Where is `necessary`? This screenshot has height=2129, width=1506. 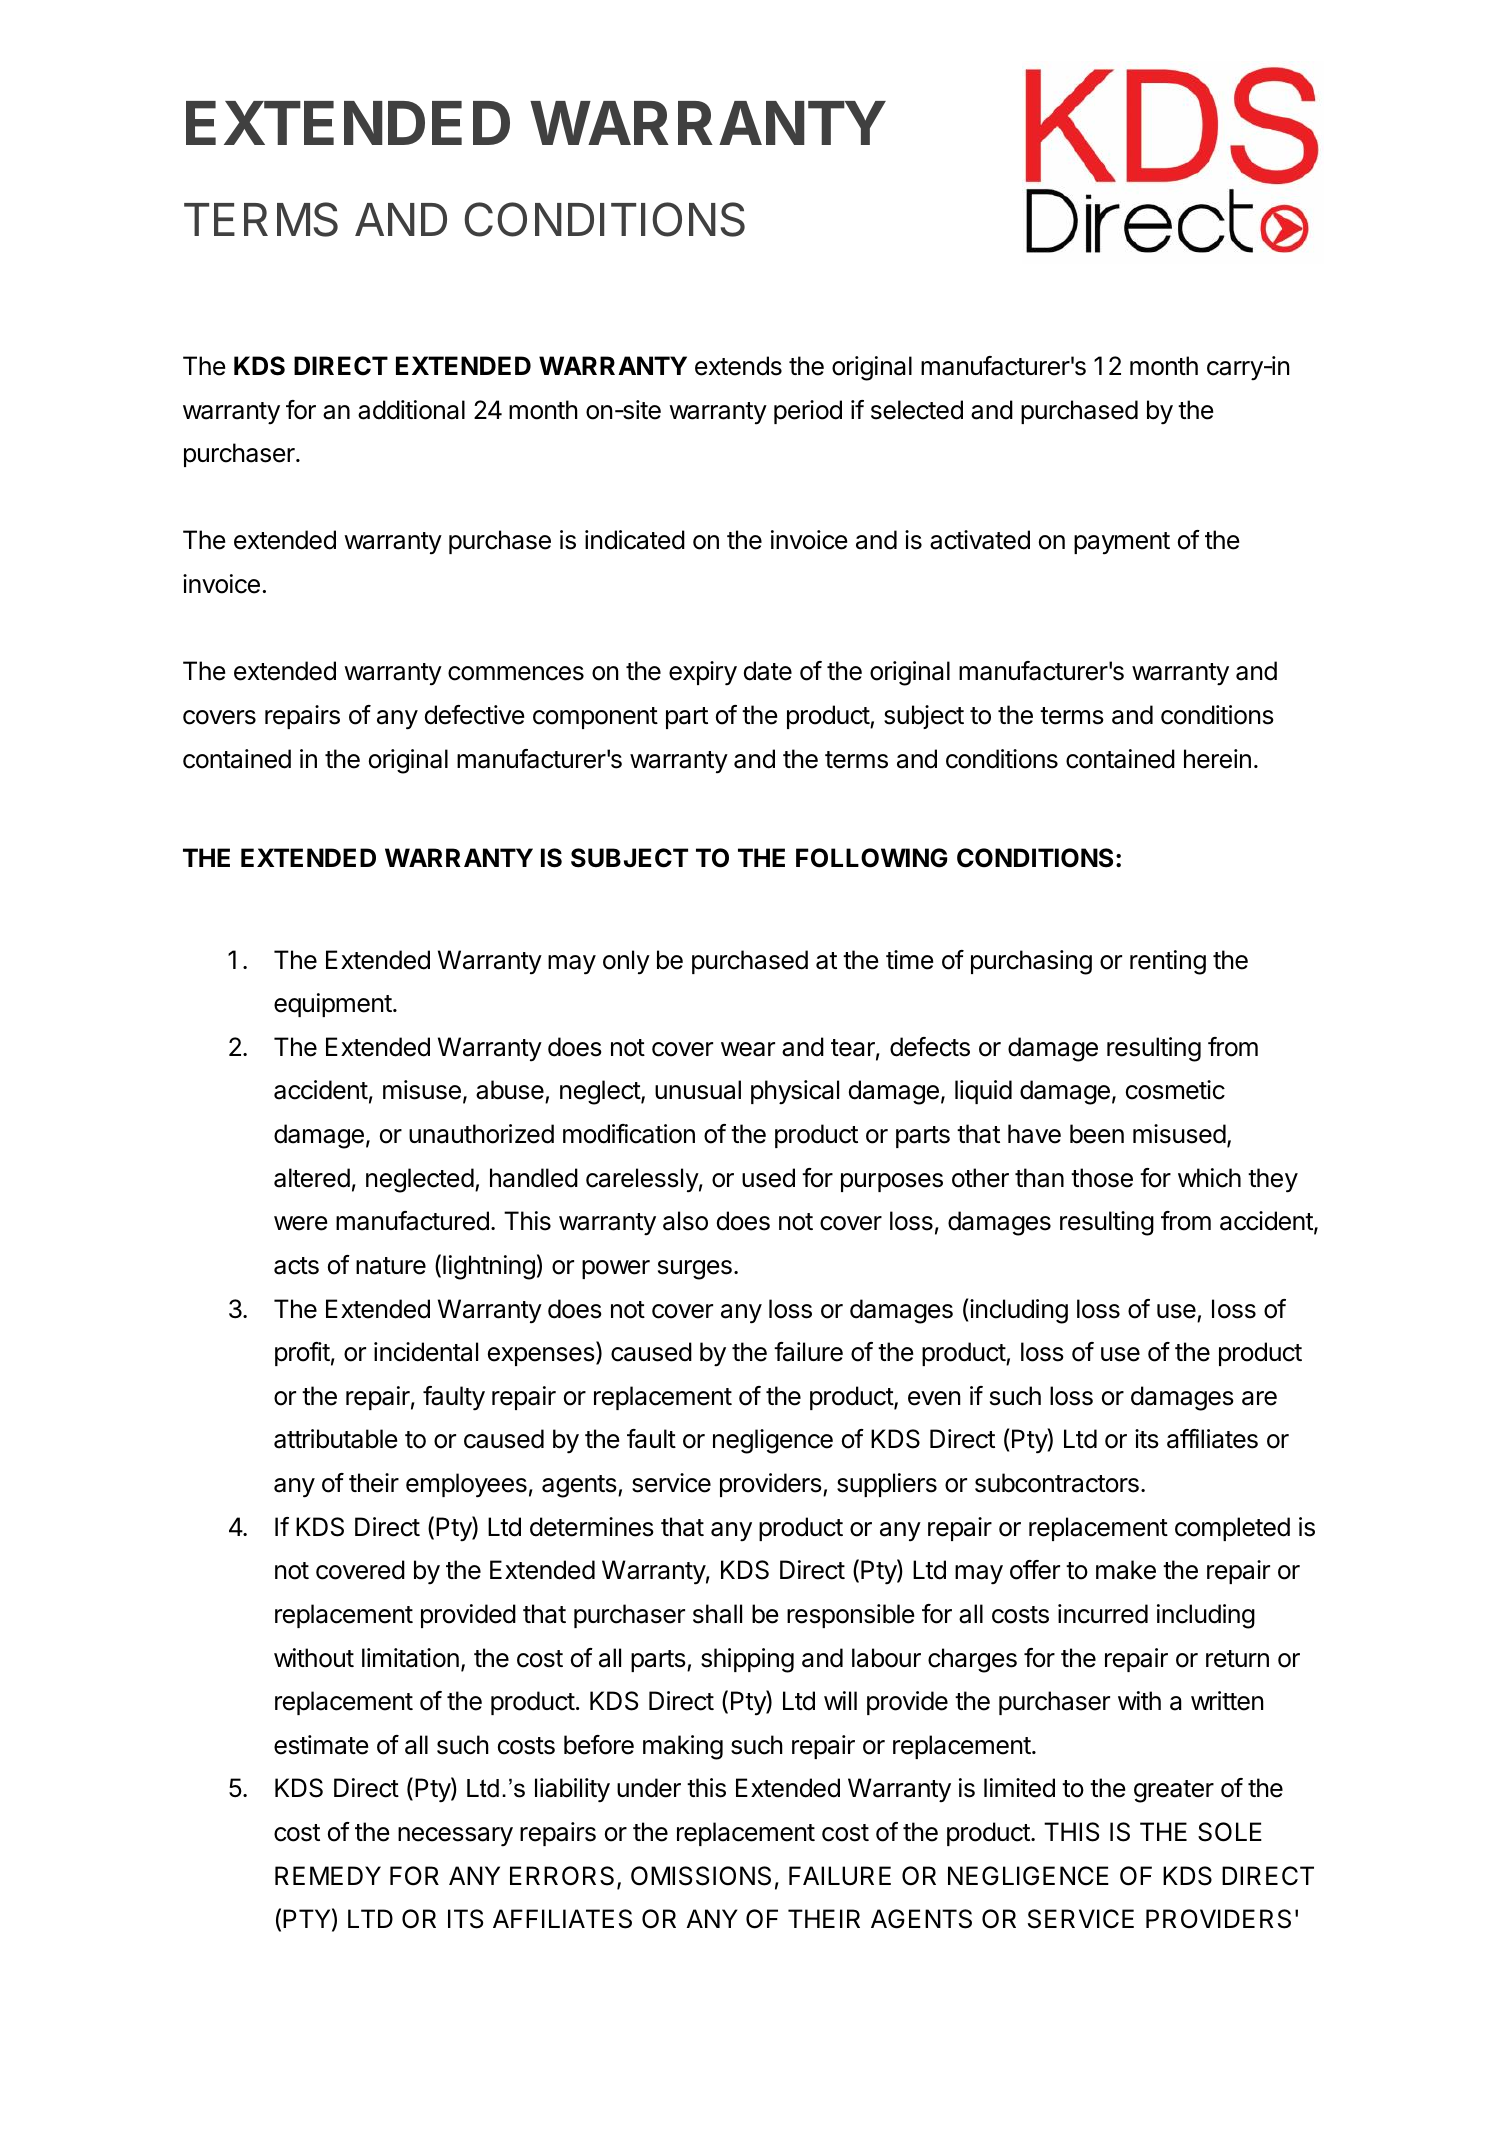 necessary is located at coordinates (455, 1837).
